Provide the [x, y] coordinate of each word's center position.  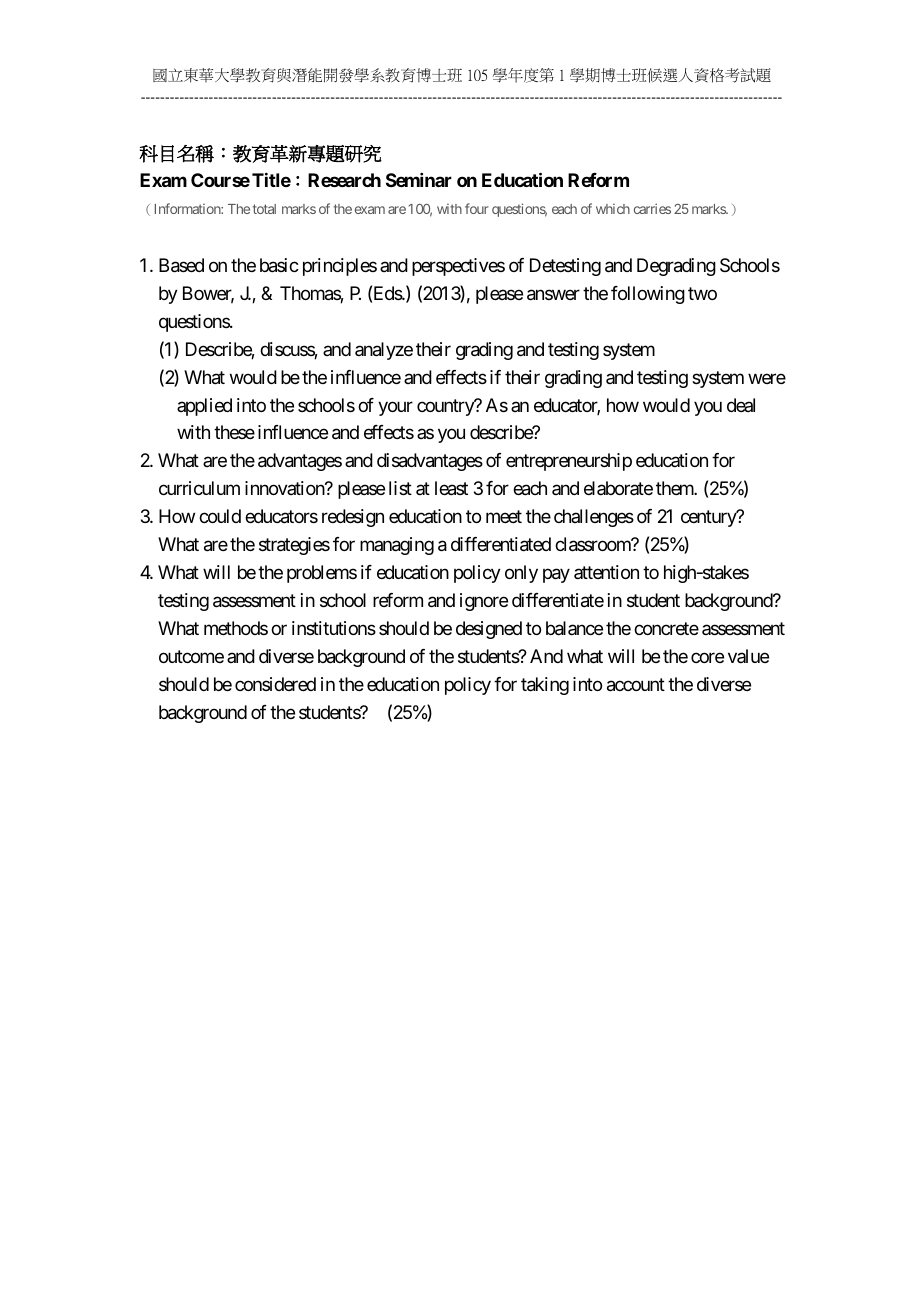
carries [652, 208]
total [264, 209]
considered [275, 684]
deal [741, 405]
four [477, 208]
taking [545, 686]
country [446, 407]
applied [204, 407]
